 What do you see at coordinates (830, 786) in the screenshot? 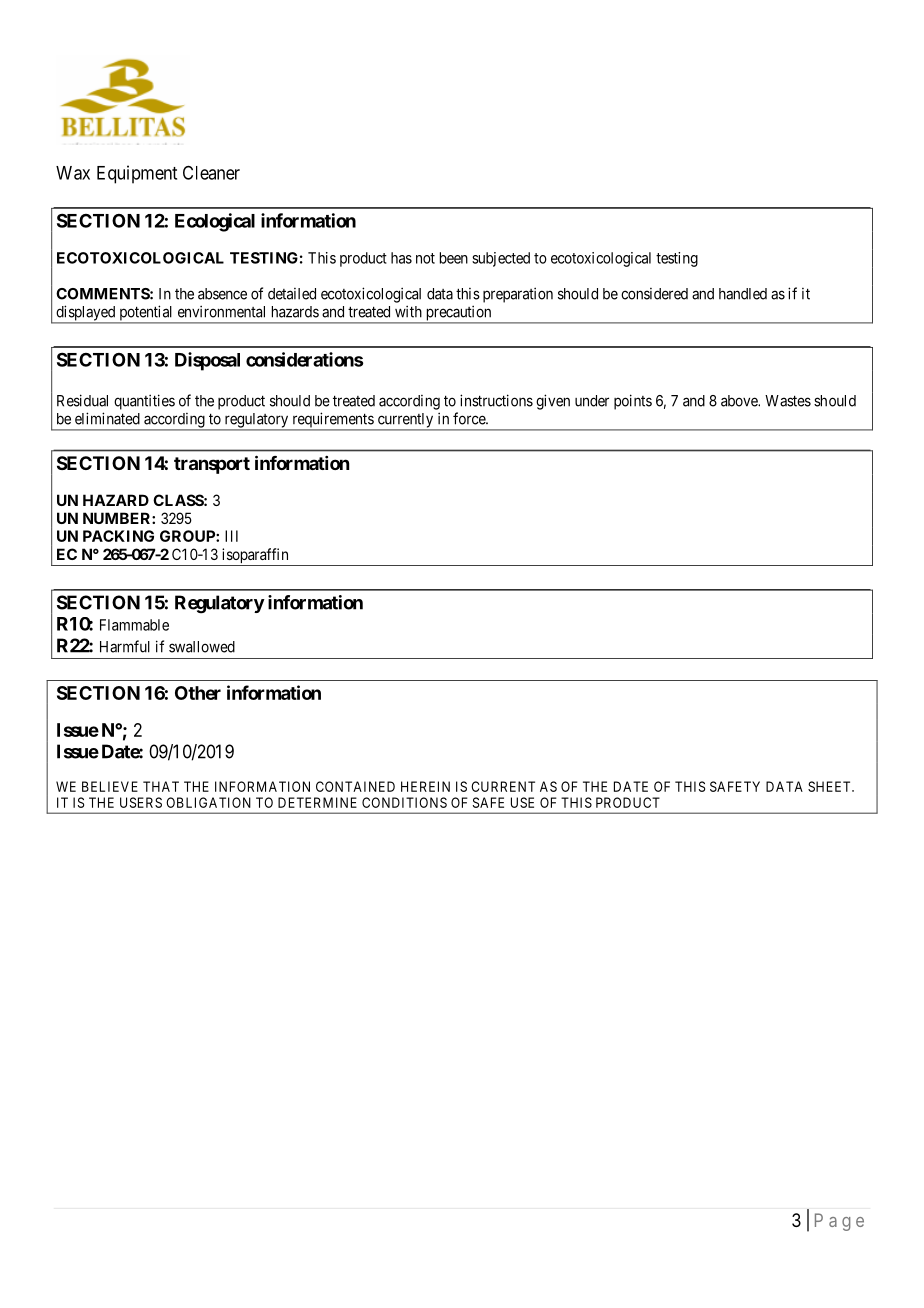
I see `SHEET` at bounding box center [830, 786].
